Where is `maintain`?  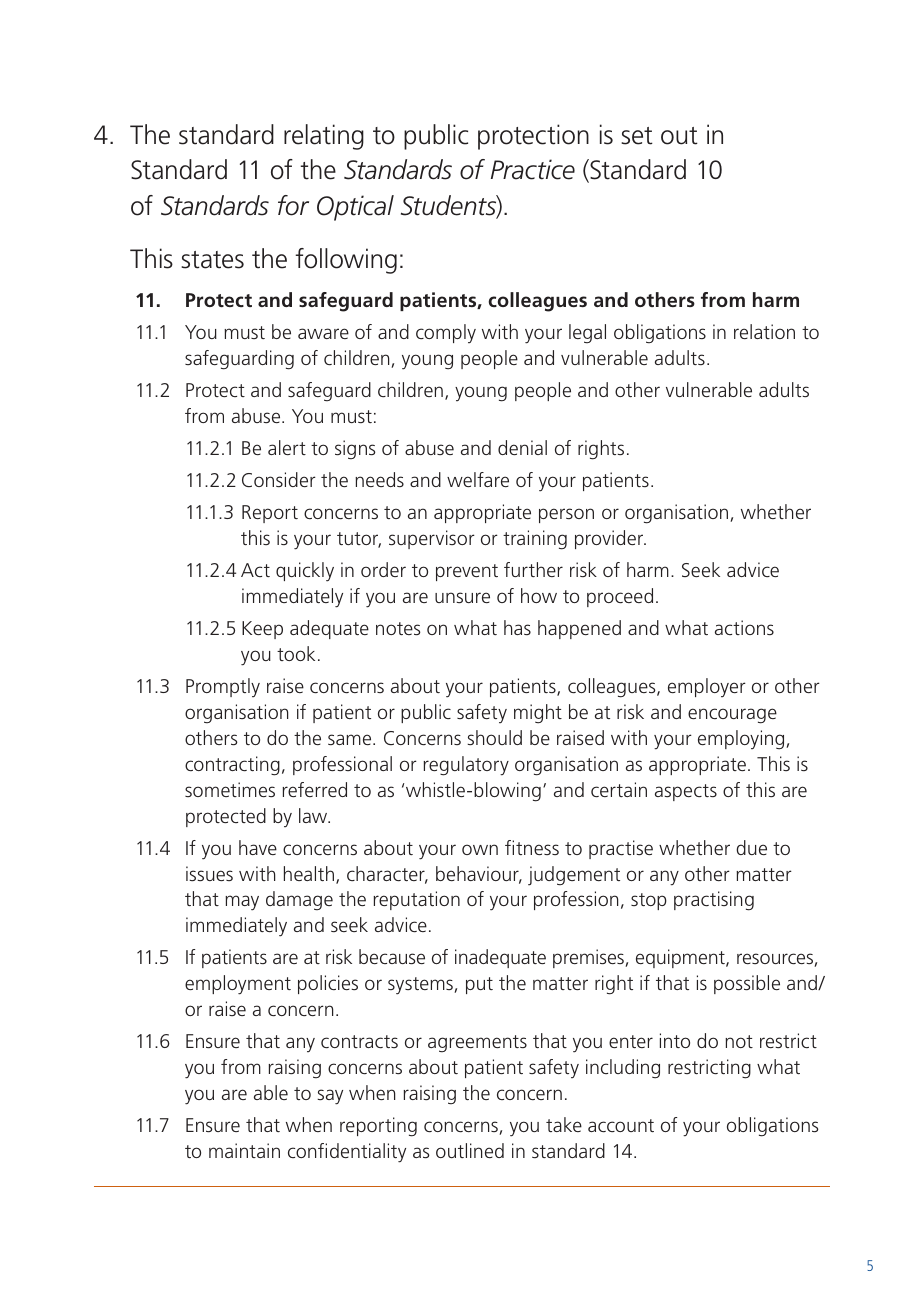
maintain is located at coordinates (244, 1150).
